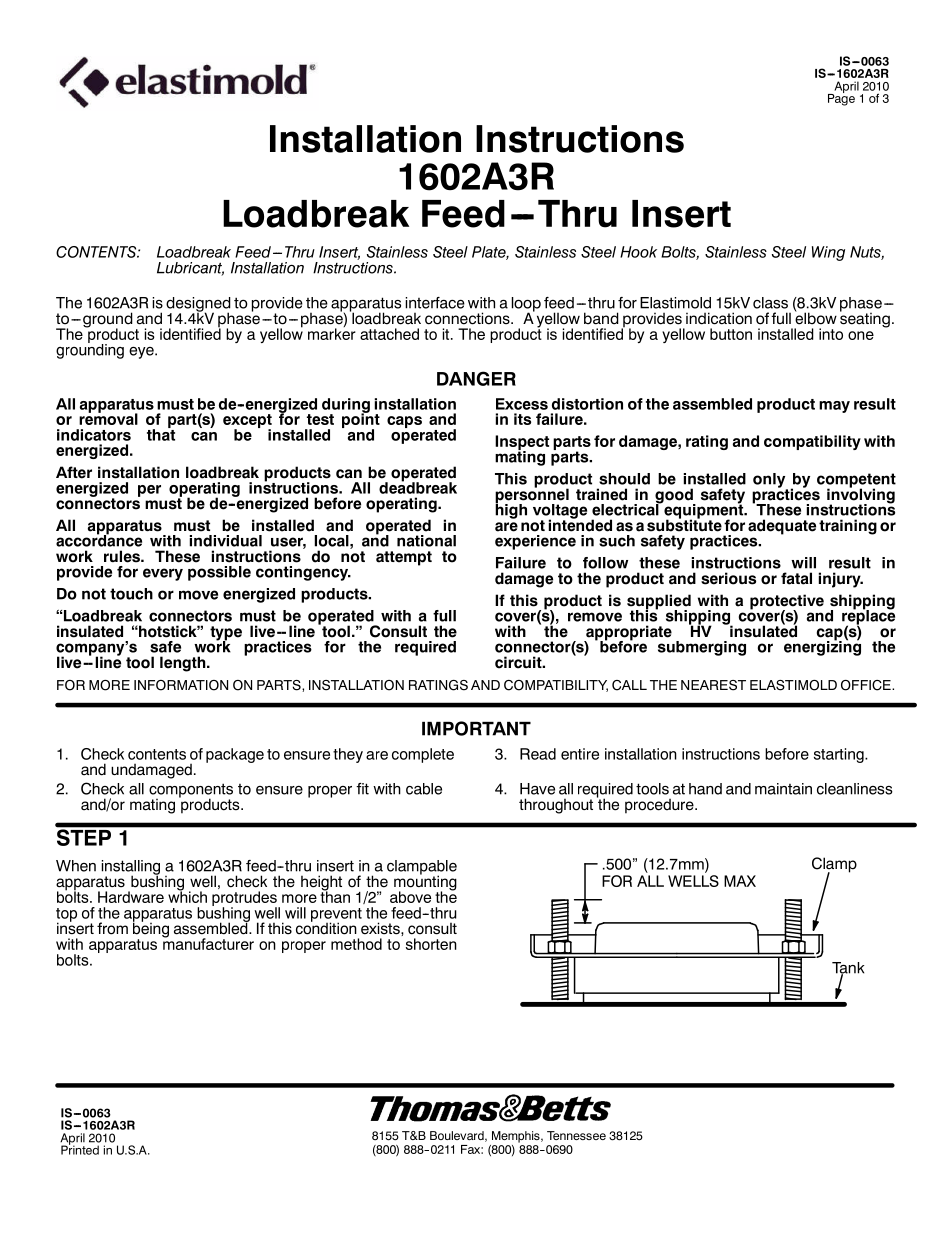 This page has width=952, height=1233. I want to click on Tennessee, so click(576, 1135).
